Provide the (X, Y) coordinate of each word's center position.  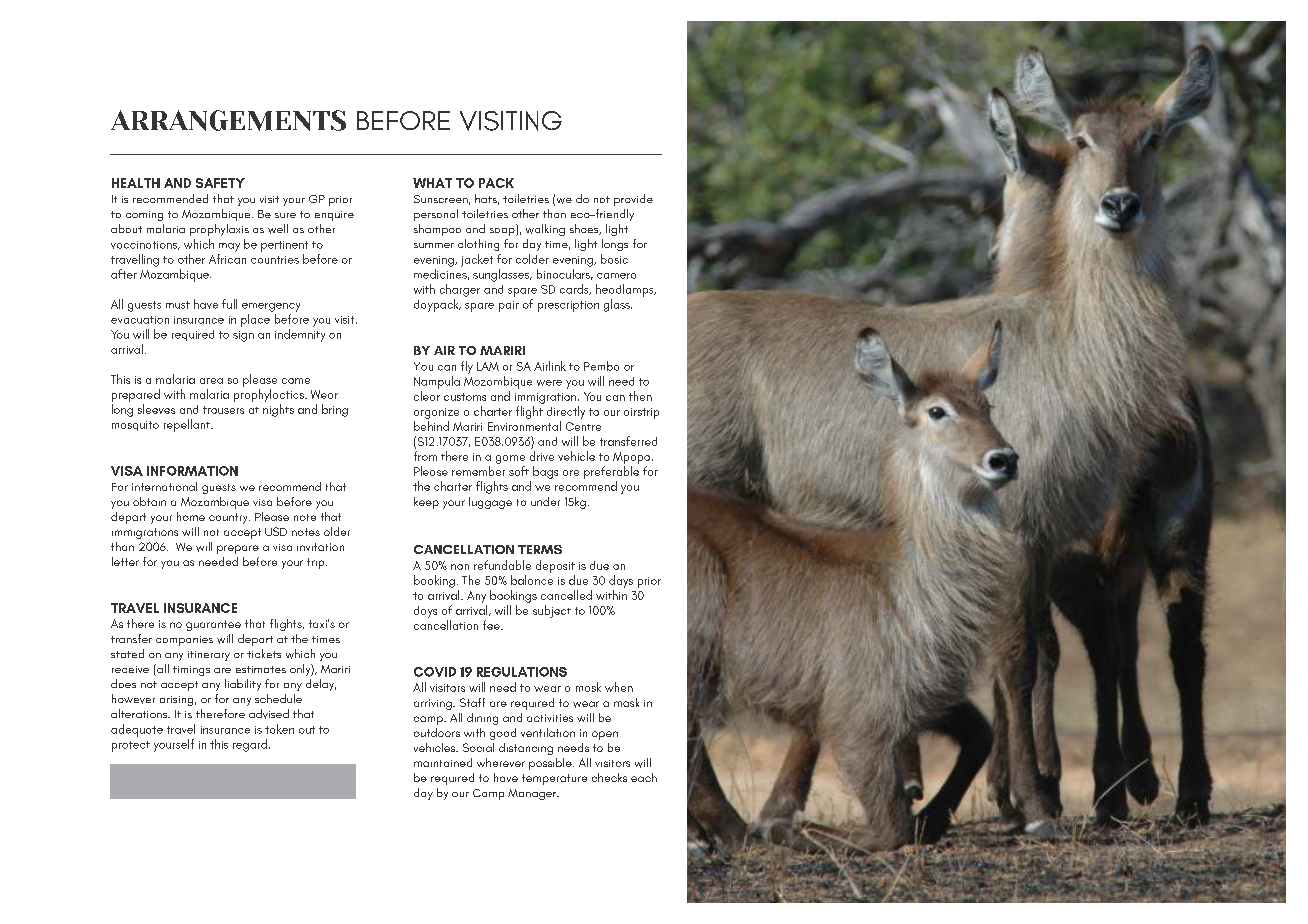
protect (131, 746)
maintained (443, 762)
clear (427, 396)
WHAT (432, 183)
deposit (555, 566)
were (549, 383)
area (211, 381)
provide (633, 200)
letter (125, 561)
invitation (320, 547)
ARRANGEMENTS (228, 120)
